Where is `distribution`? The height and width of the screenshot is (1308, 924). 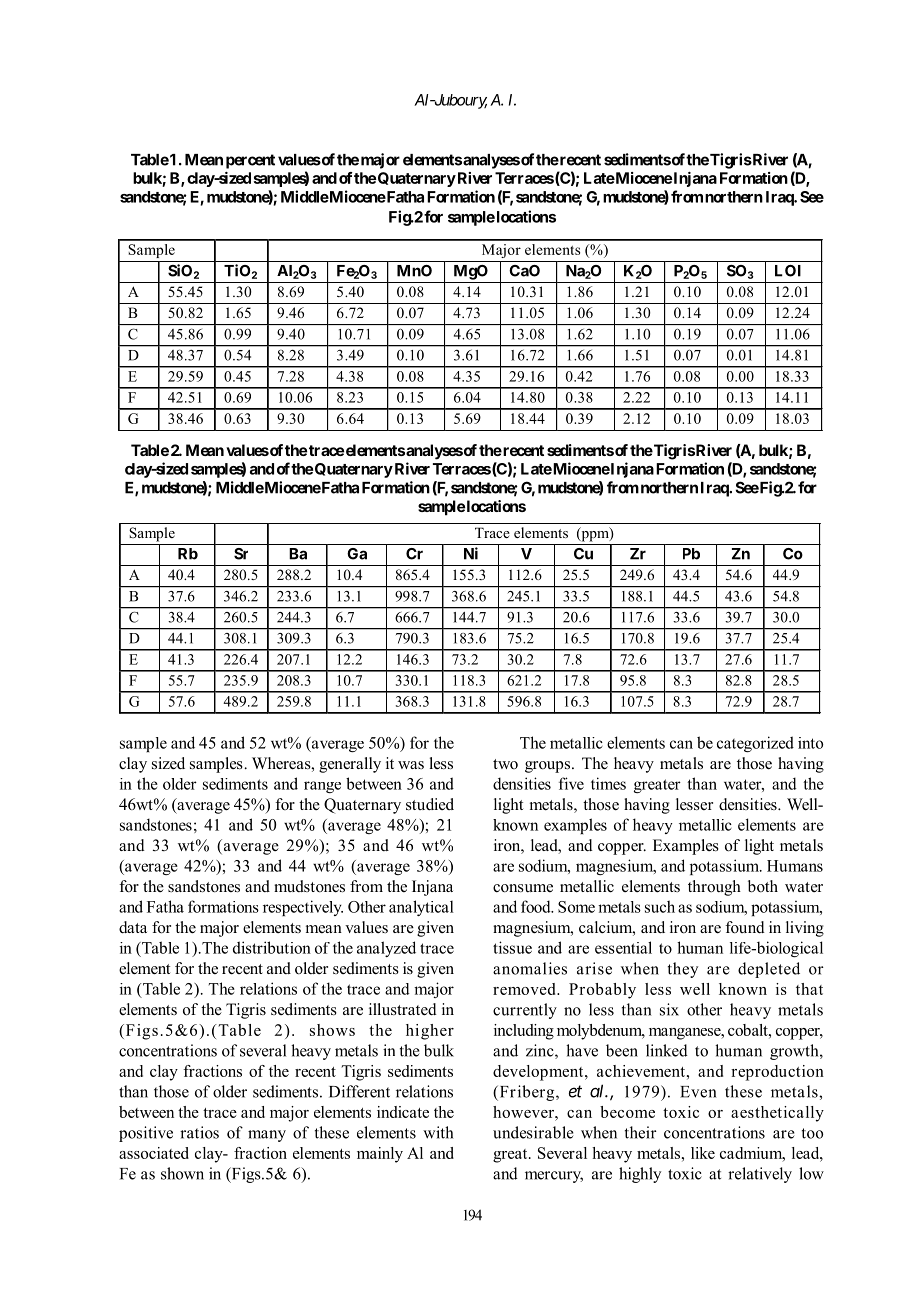
distribution is located at coordinates (272, 947).
